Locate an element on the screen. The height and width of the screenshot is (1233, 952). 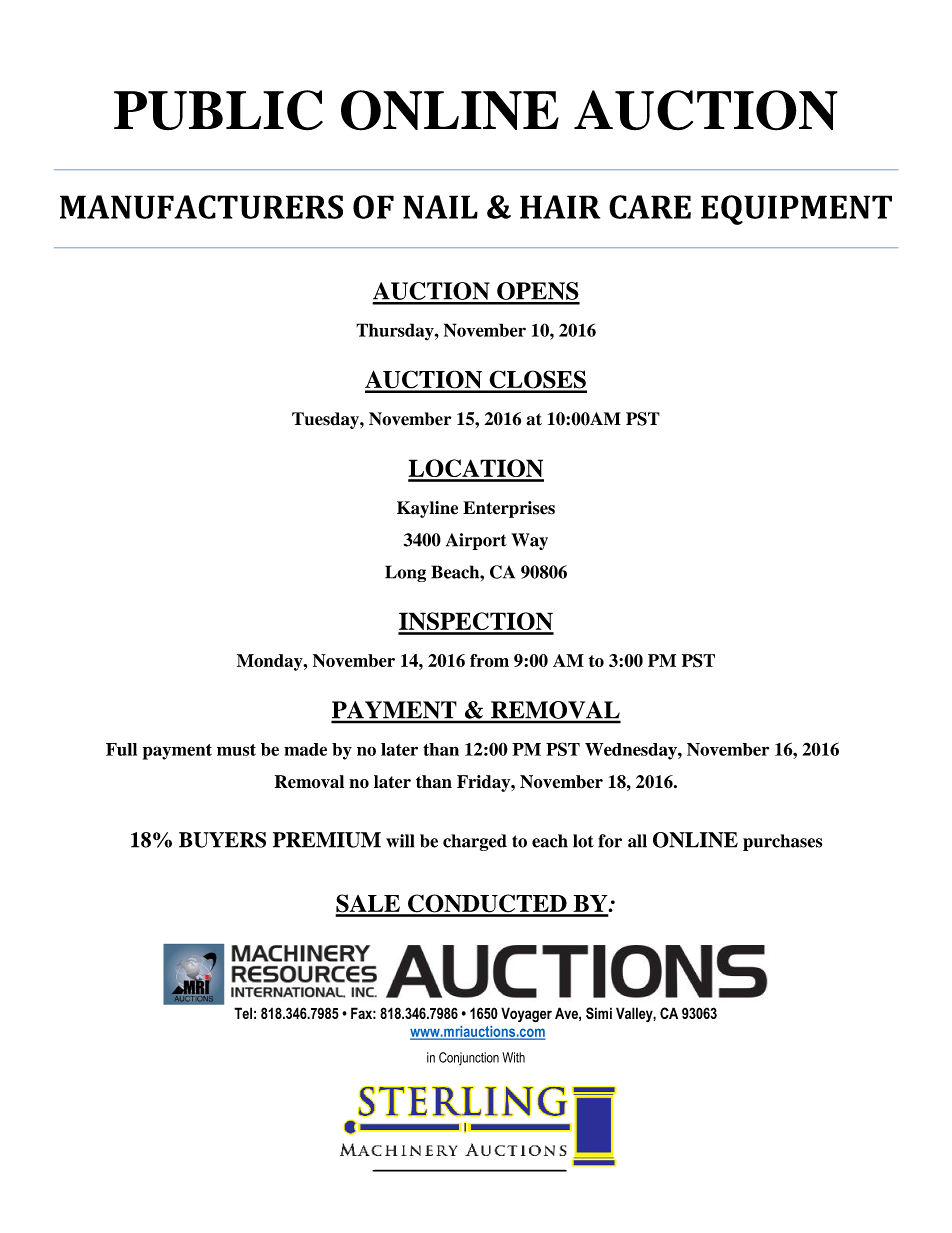
Conjunction is located at coordinates (469, 1058).
